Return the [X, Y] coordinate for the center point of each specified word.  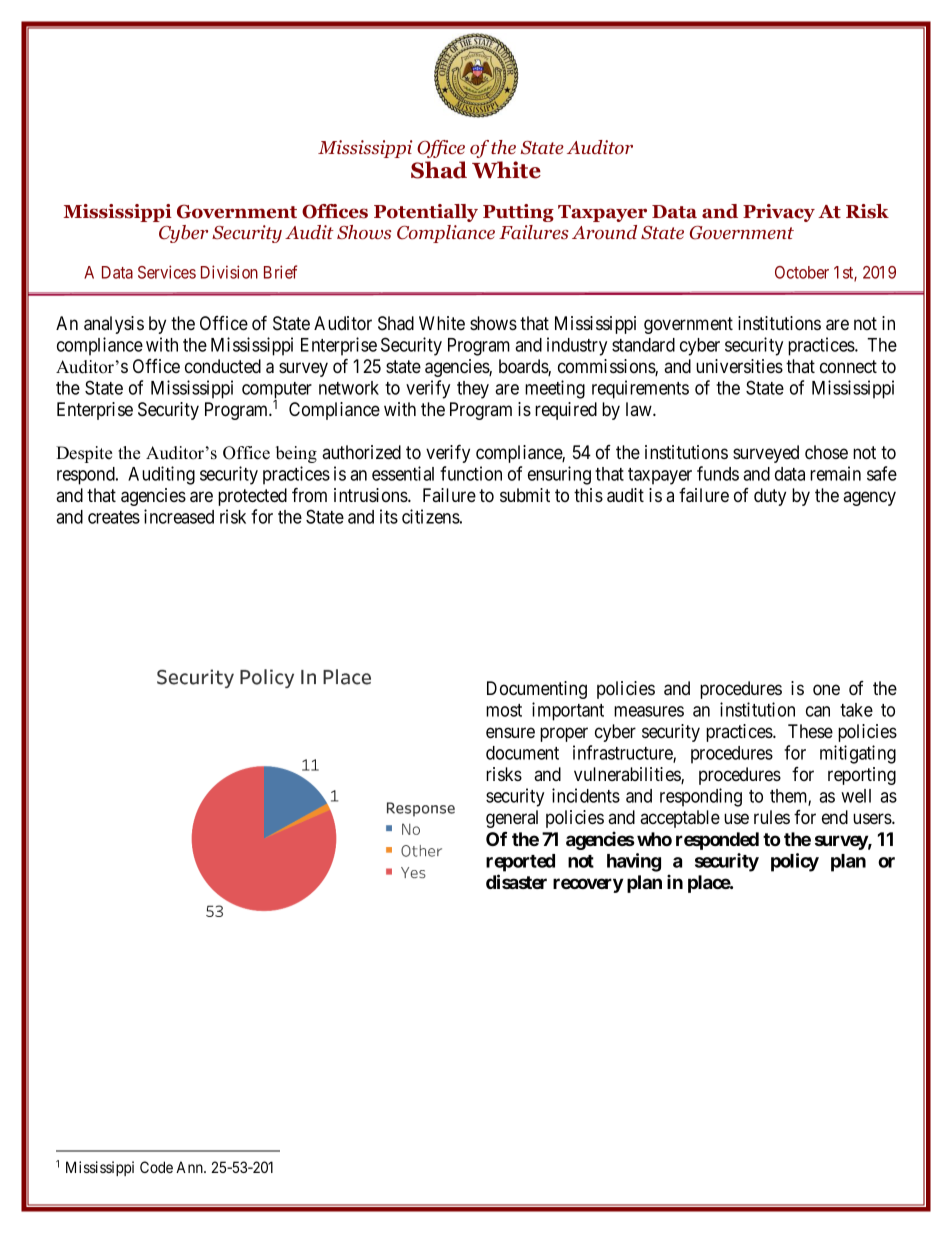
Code [156, 1167]
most [504, 710]
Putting [518, 213]
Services [167, 272]
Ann [190, 1167]
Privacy [779, 213]
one [826, 690]
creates [114, 517]
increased [179, 516]
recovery [588, 885]
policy [795, 862]
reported [520, 863]
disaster [516, 881]
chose [826, 452]
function [471, 473]
